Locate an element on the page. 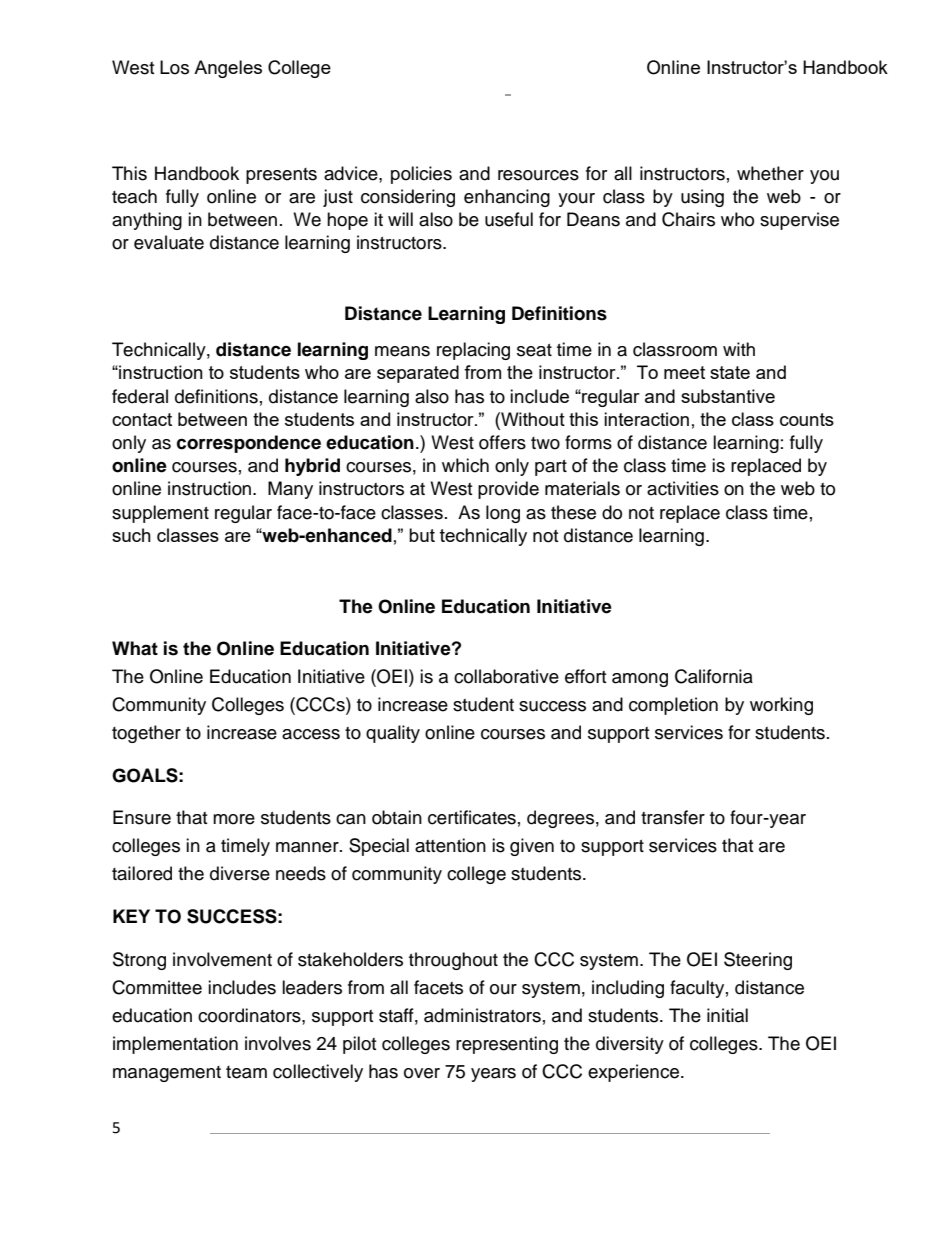 The width and height of the page is (952, 1233). transfer is located at coordinates (673, 817).
